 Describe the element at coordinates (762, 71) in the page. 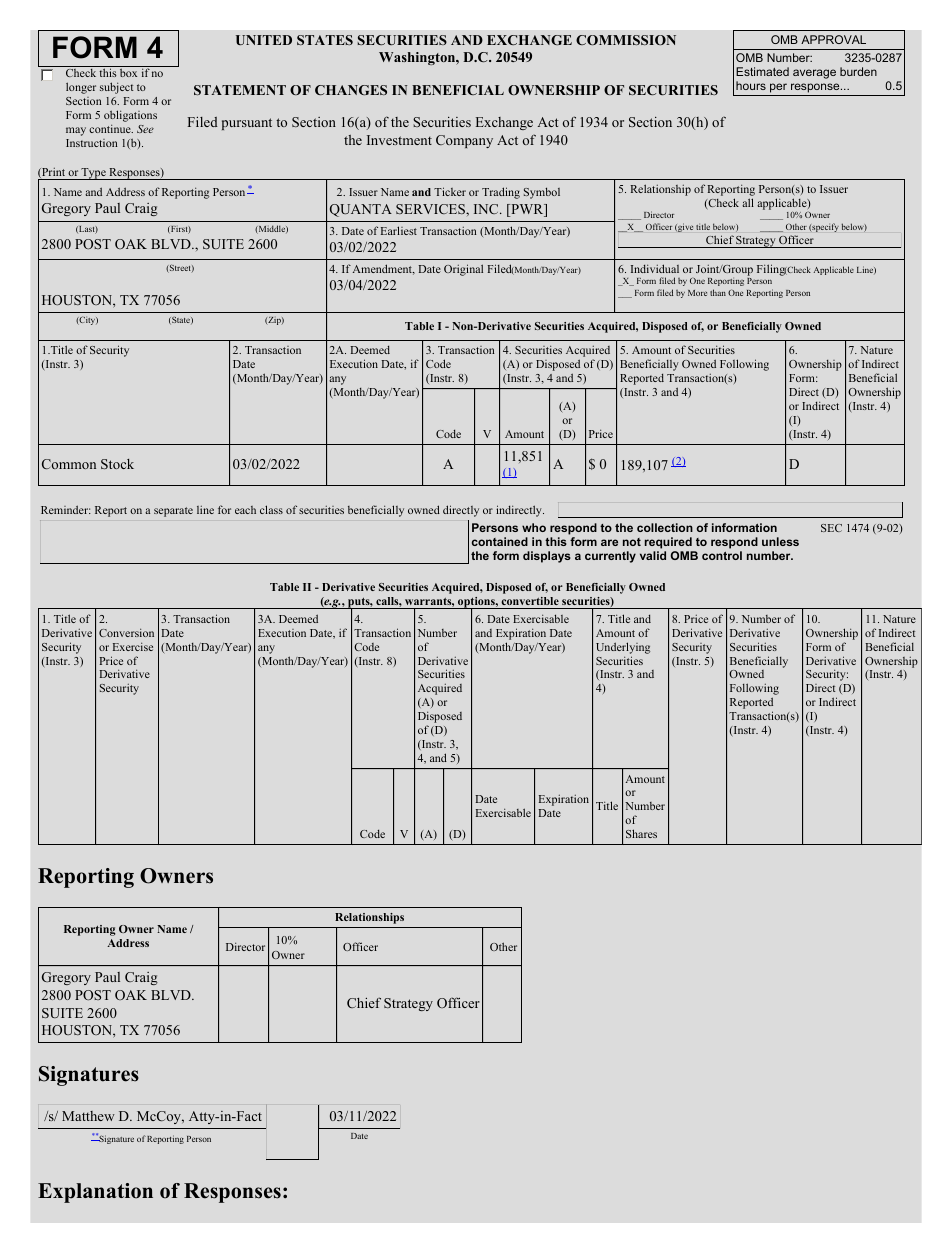

I see `Estimated` at that location.
